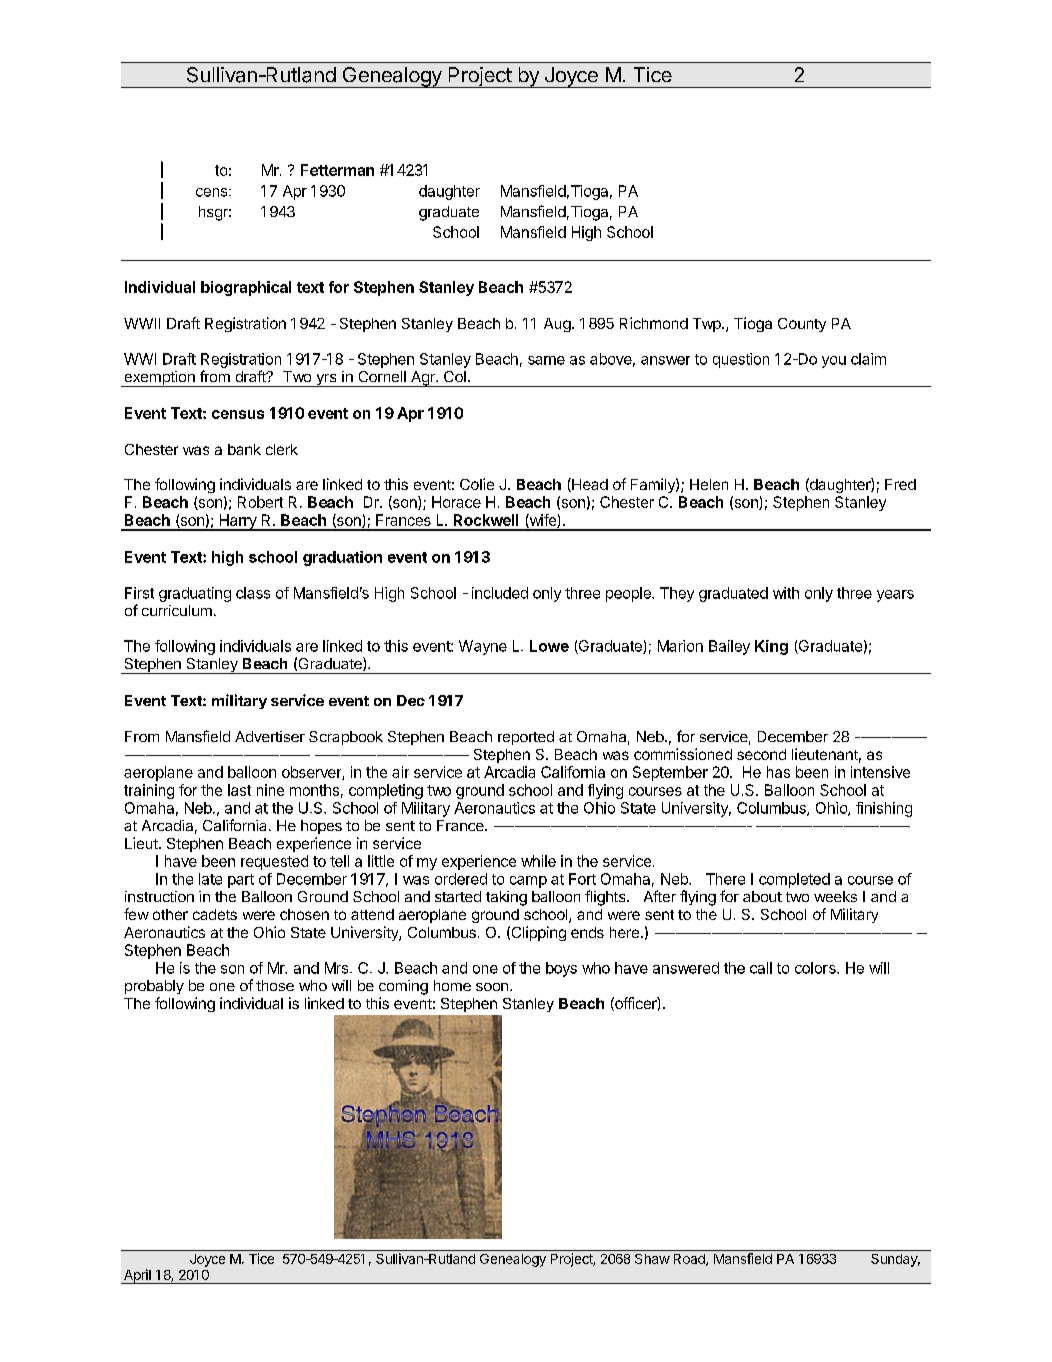 The image size is (1052, 1362). Describe the element at coordinates (654, 323) in the screenshot. I see `Richmond` at that location.
